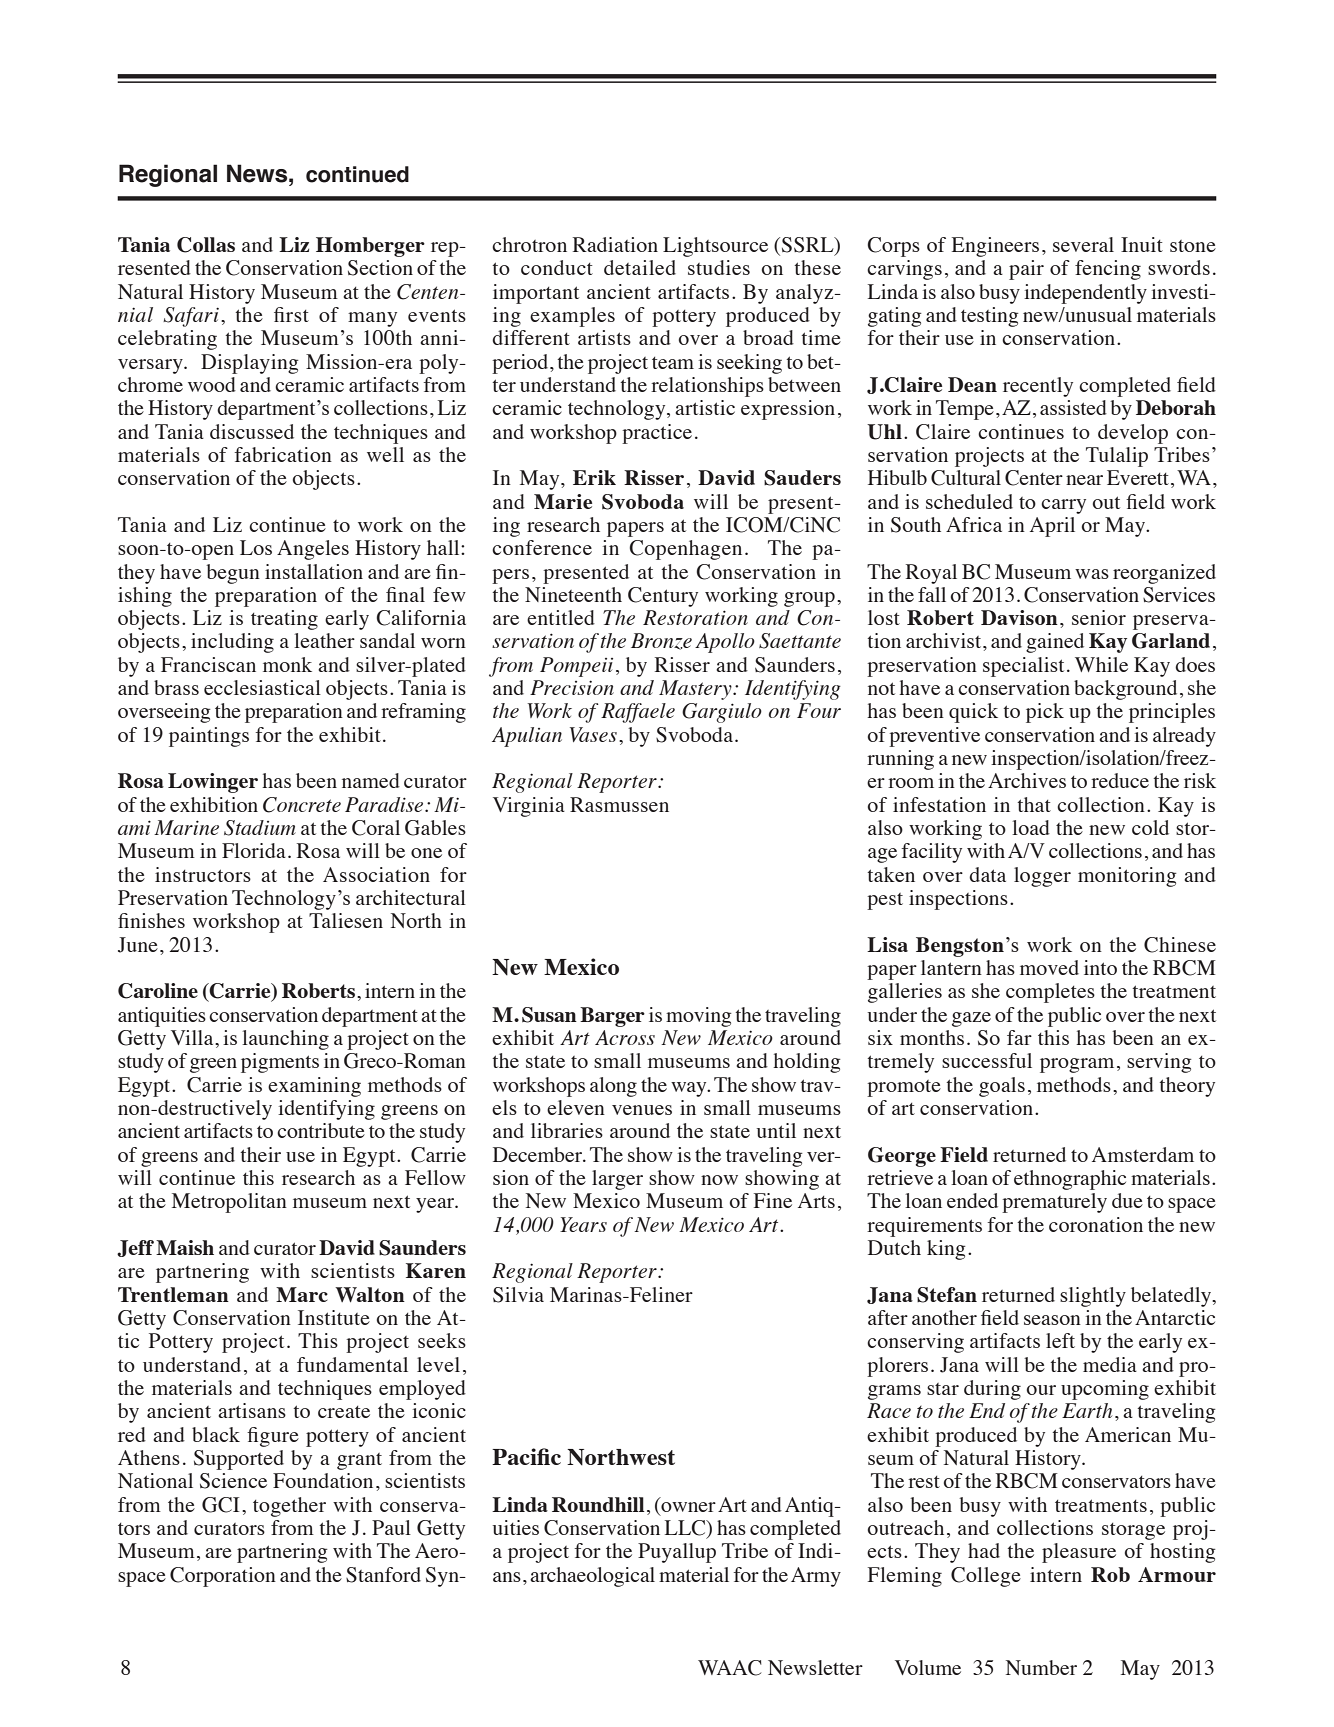  Describe the element at coordinates (1042, 877) in the screenshot. I see `logger` at that location.
